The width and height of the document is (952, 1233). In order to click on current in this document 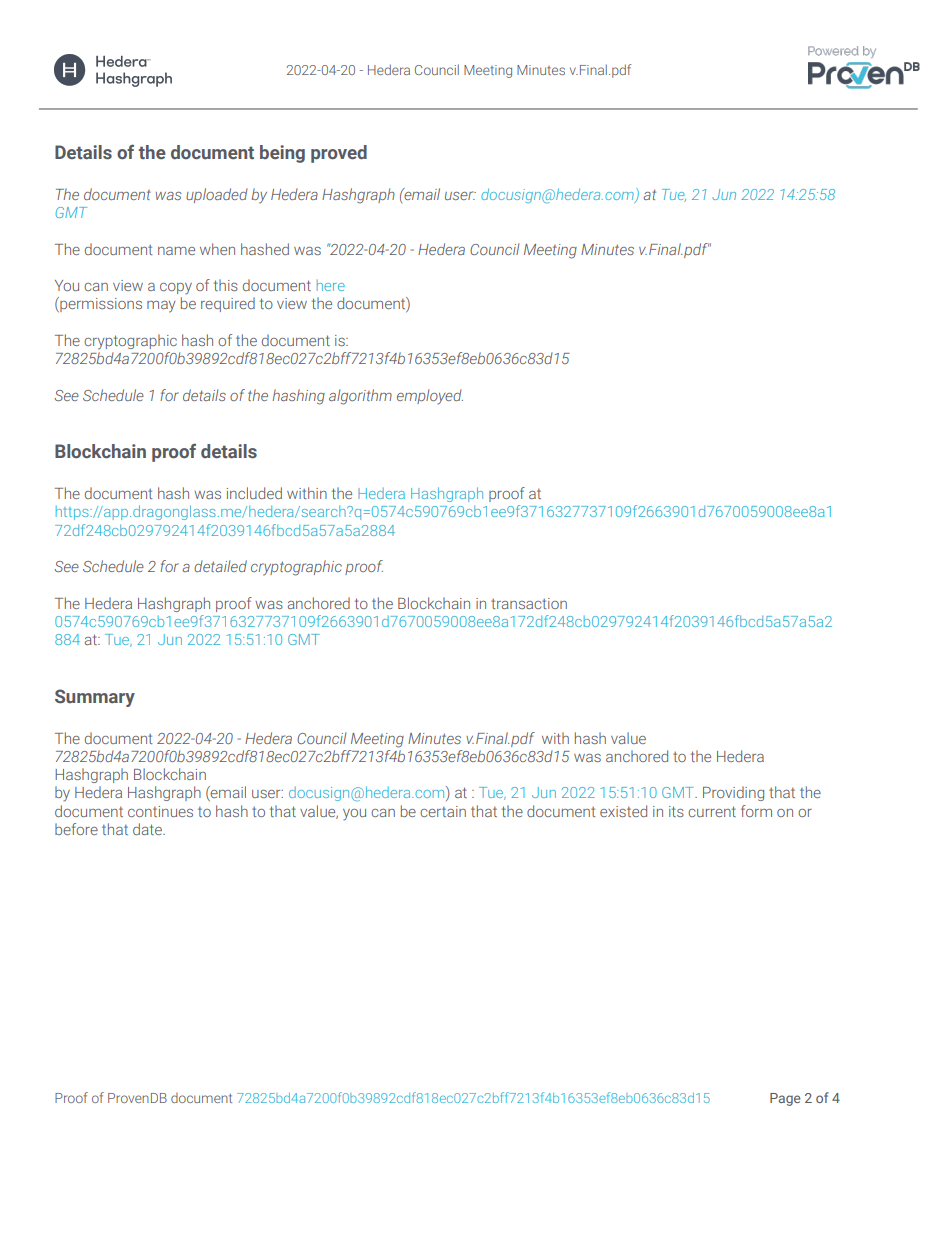, I will do `click(712, 811)`.
